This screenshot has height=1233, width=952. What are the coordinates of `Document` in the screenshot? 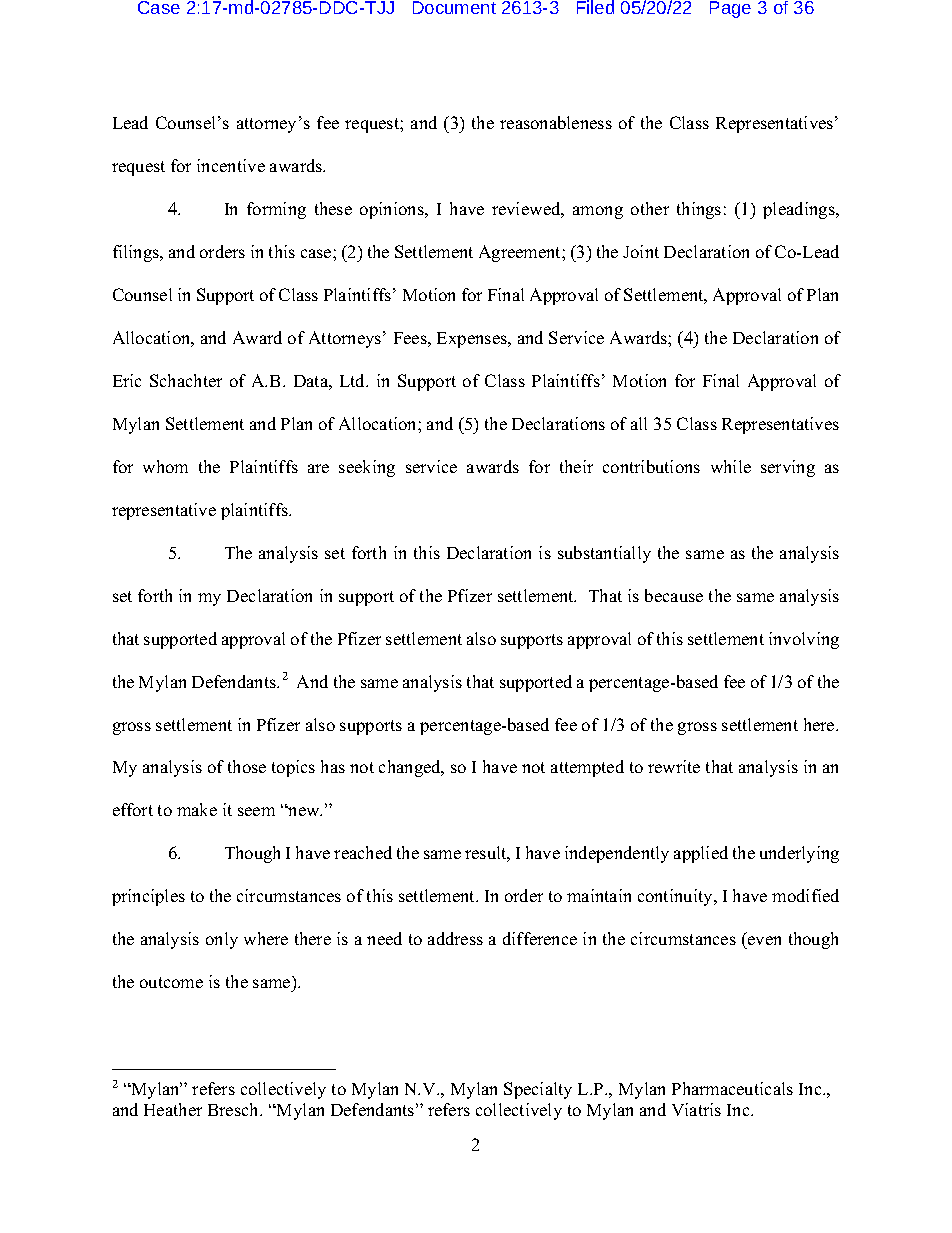 It's located at (454, 7).
